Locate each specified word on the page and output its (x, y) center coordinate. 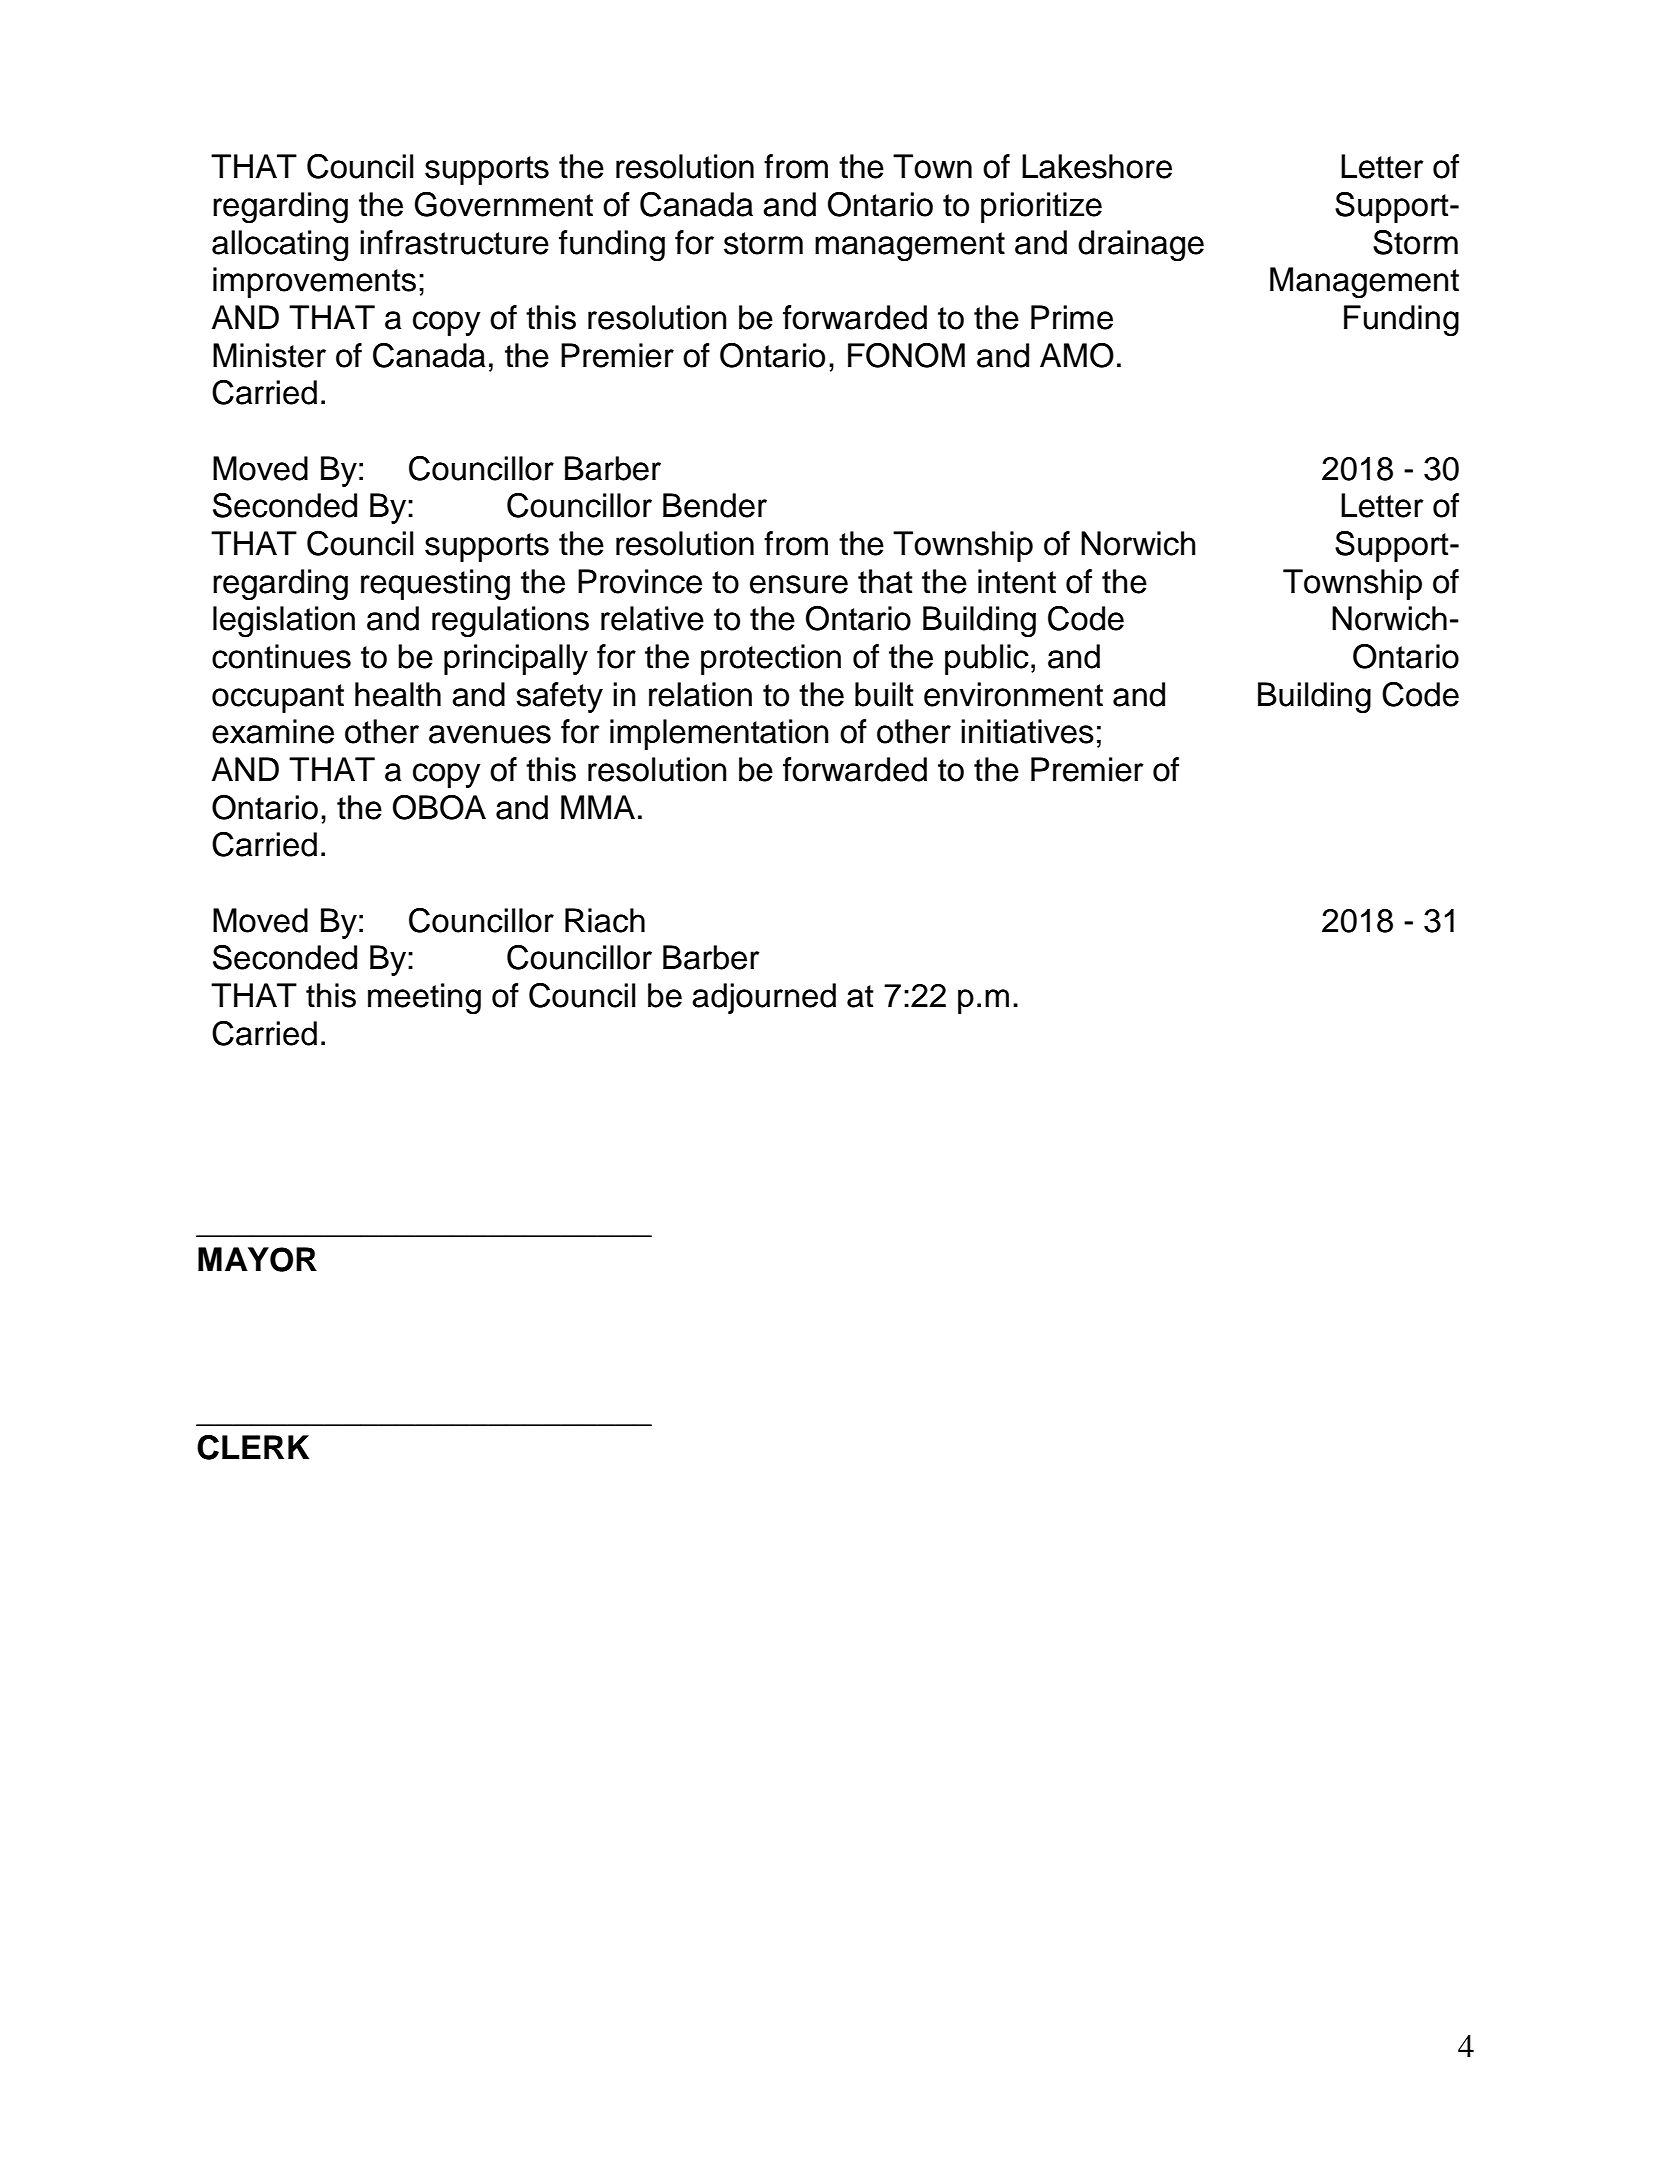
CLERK (253, 1447)
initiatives (1027, 731)
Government (503, 204)
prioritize (1041, 207)
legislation (284, 622)
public (987, 659)
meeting (424, 999)
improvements (314, 282)
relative (652, 618)
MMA (598, 807)
